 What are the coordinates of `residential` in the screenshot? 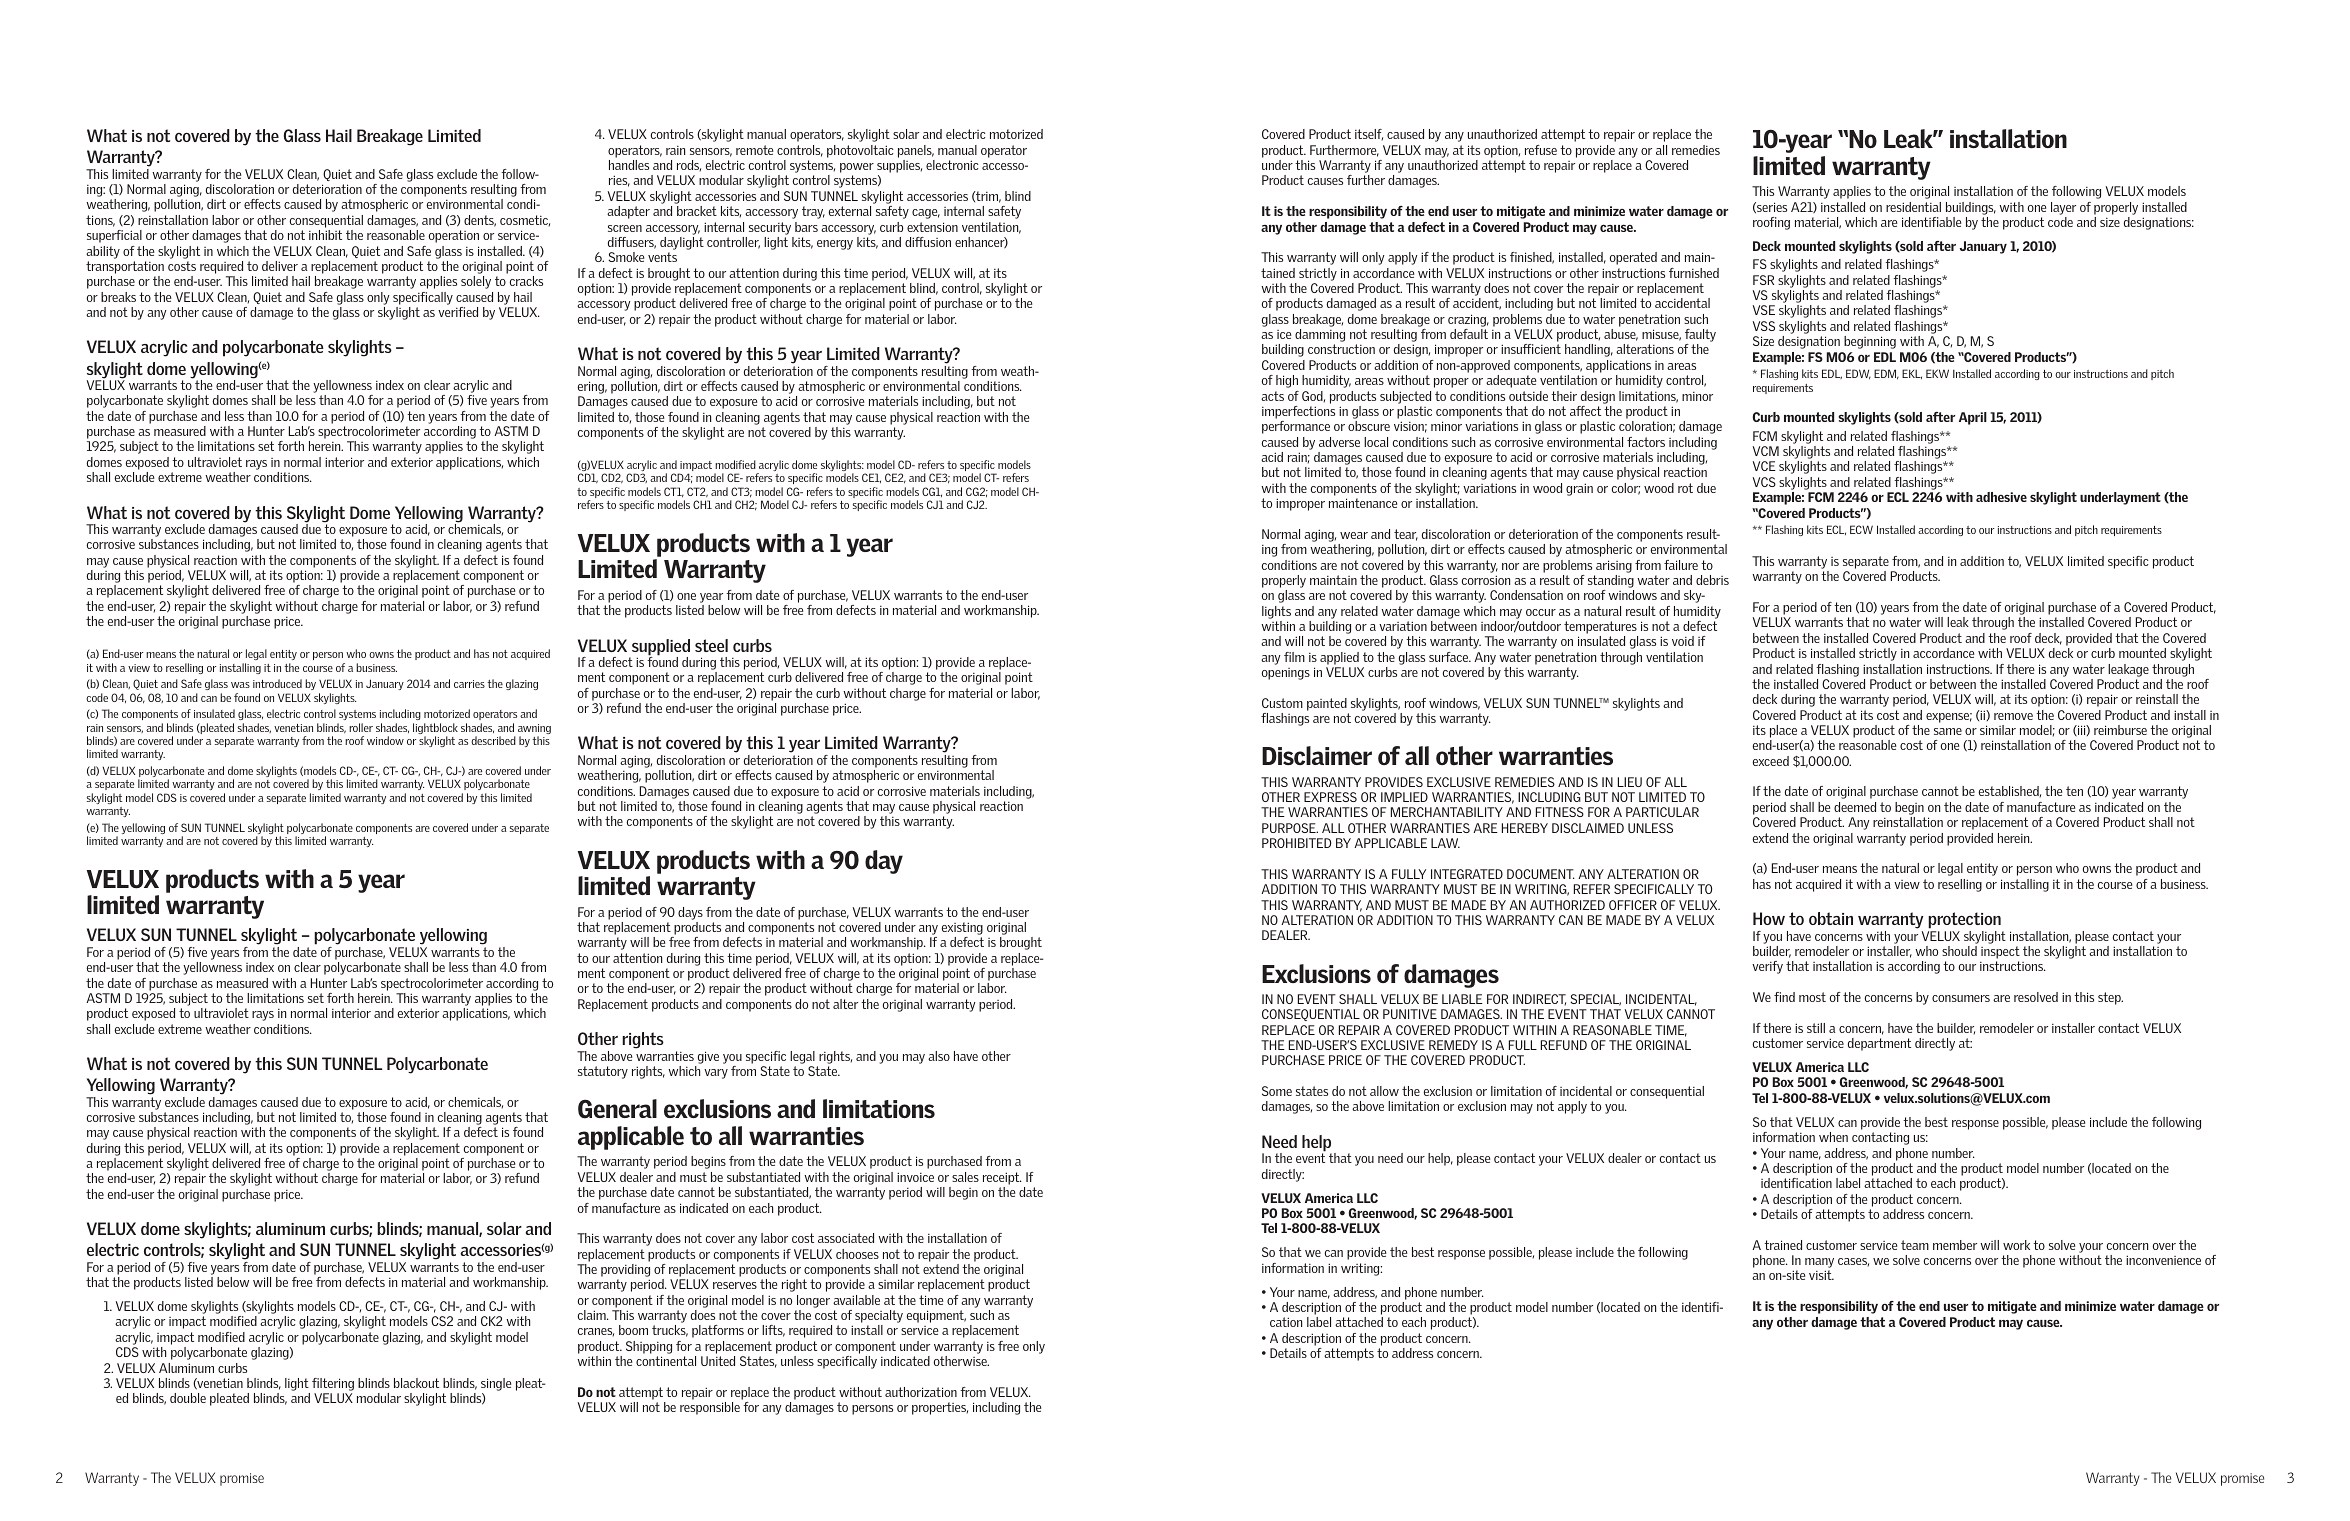 It's located at (1913, 207).
